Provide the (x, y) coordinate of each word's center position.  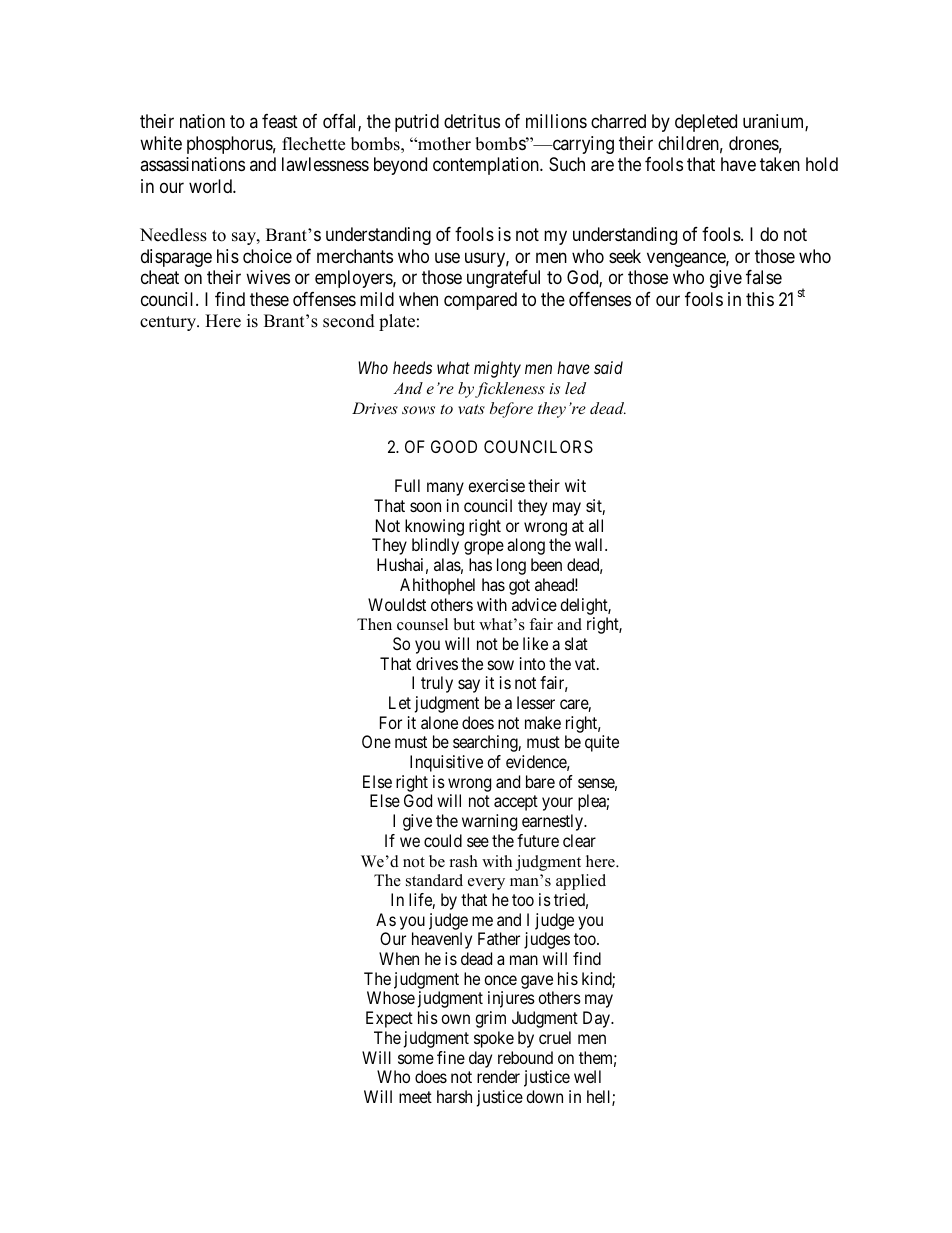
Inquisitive (446, 763)
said (608, 367)
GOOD (454, 446)
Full (407, 485)
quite (602, 743)
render (498, 1076)
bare (540, 781)
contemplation (487, 166)
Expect (389, 1019)
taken (780, 164)
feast (280, 121)
